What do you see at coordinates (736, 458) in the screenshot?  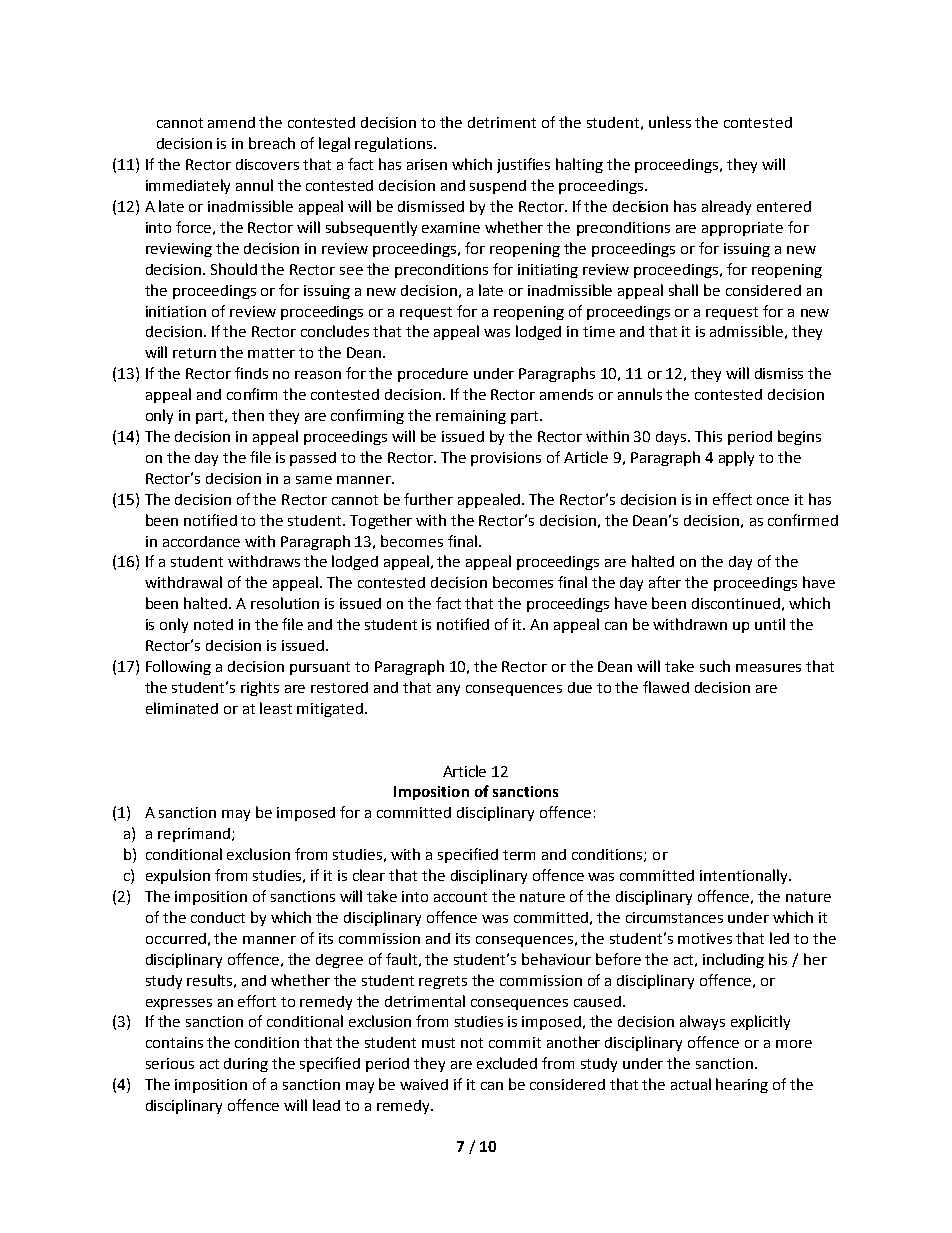 I see `apply` at bounding box center [736, 458].
